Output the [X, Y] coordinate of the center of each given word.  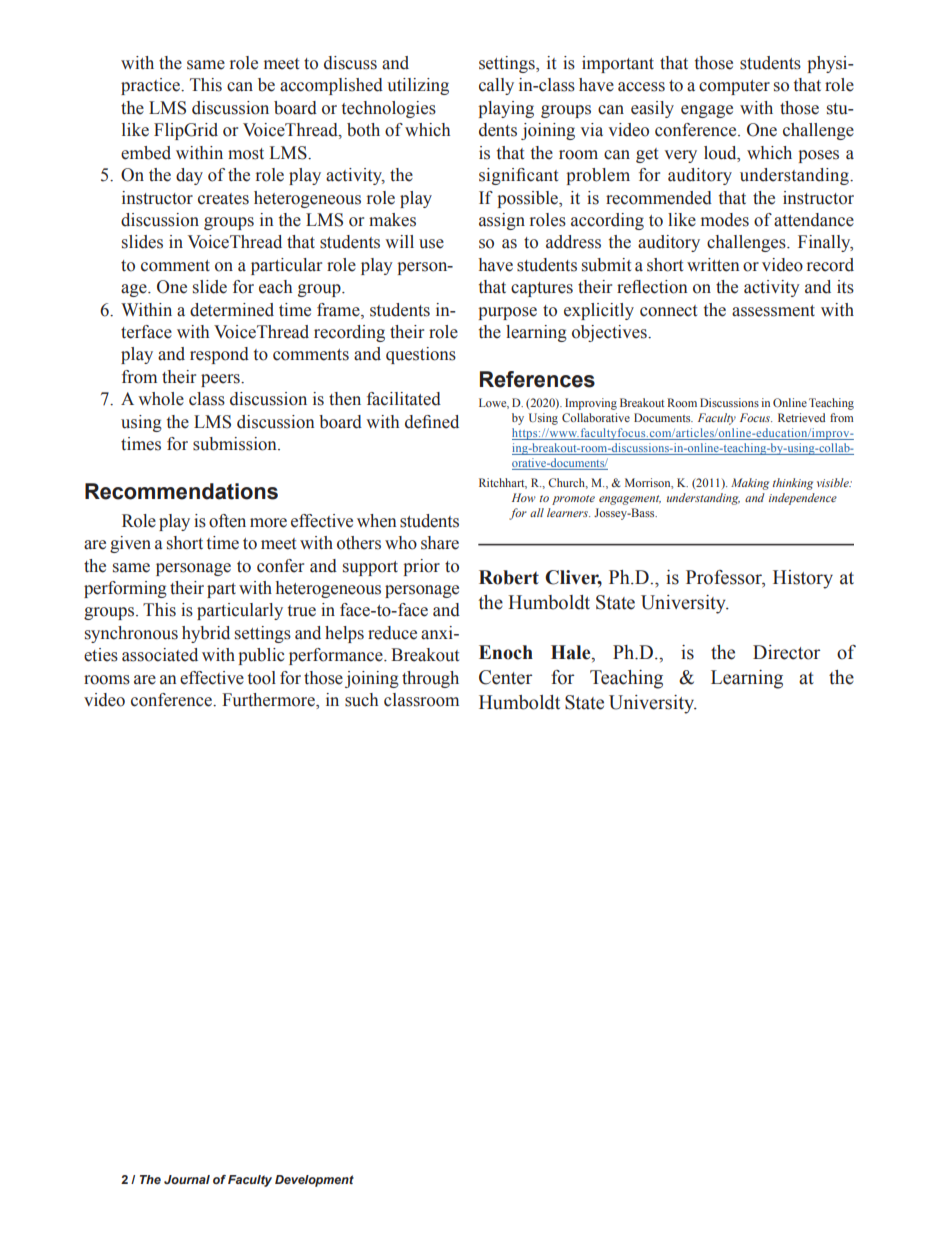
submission [236, 444]
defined [432, 422]
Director [786, 652]
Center [505, 677]
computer [734, 87]
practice [151, 86]
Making [750, 484]
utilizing [418, 86]
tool [262, 678]
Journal [187, 1179]
